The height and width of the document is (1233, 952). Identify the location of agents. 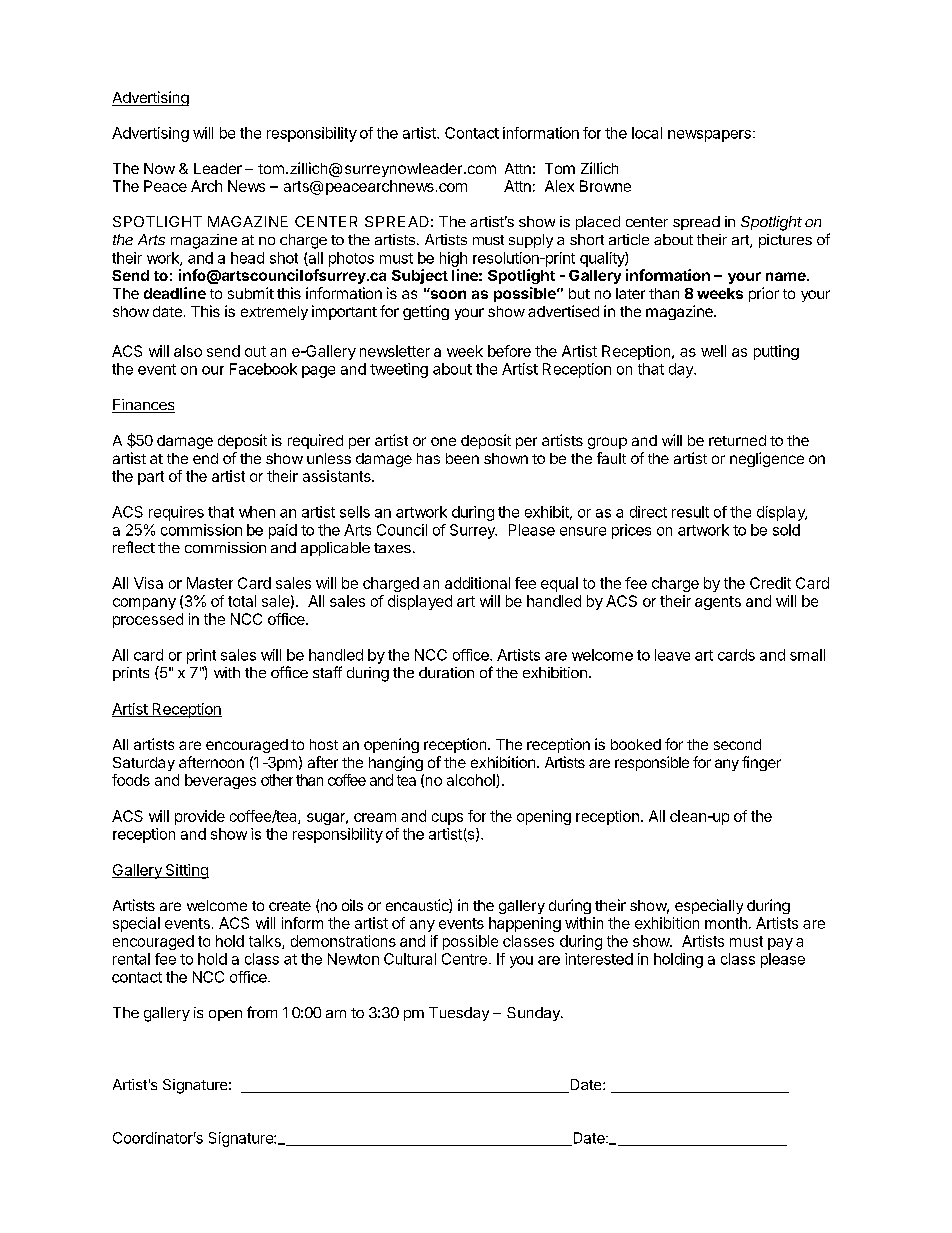
(718, 603).
